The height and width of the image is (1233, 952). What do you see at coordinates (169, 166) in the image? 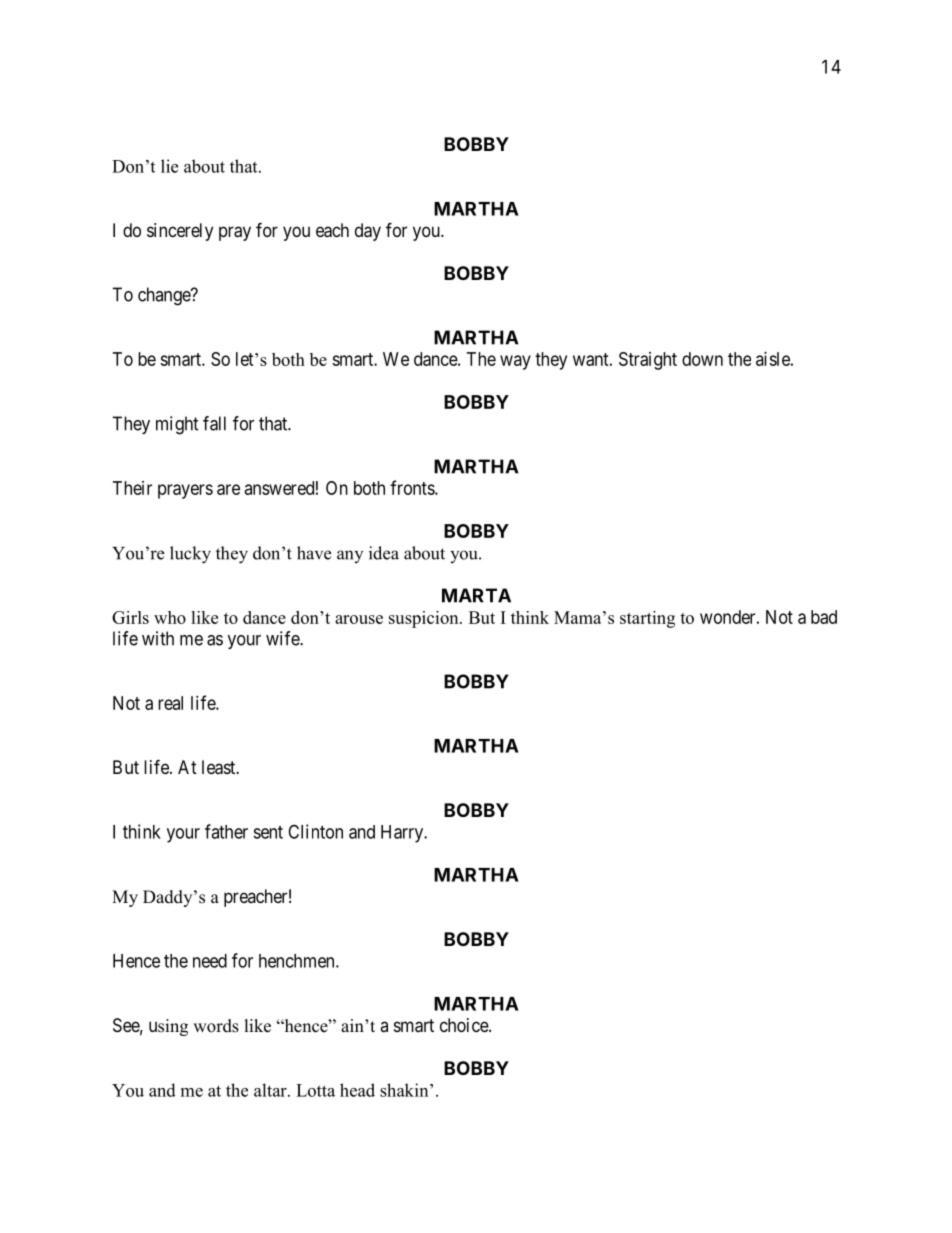
I see `lie` at bounding box center [169, 166].
